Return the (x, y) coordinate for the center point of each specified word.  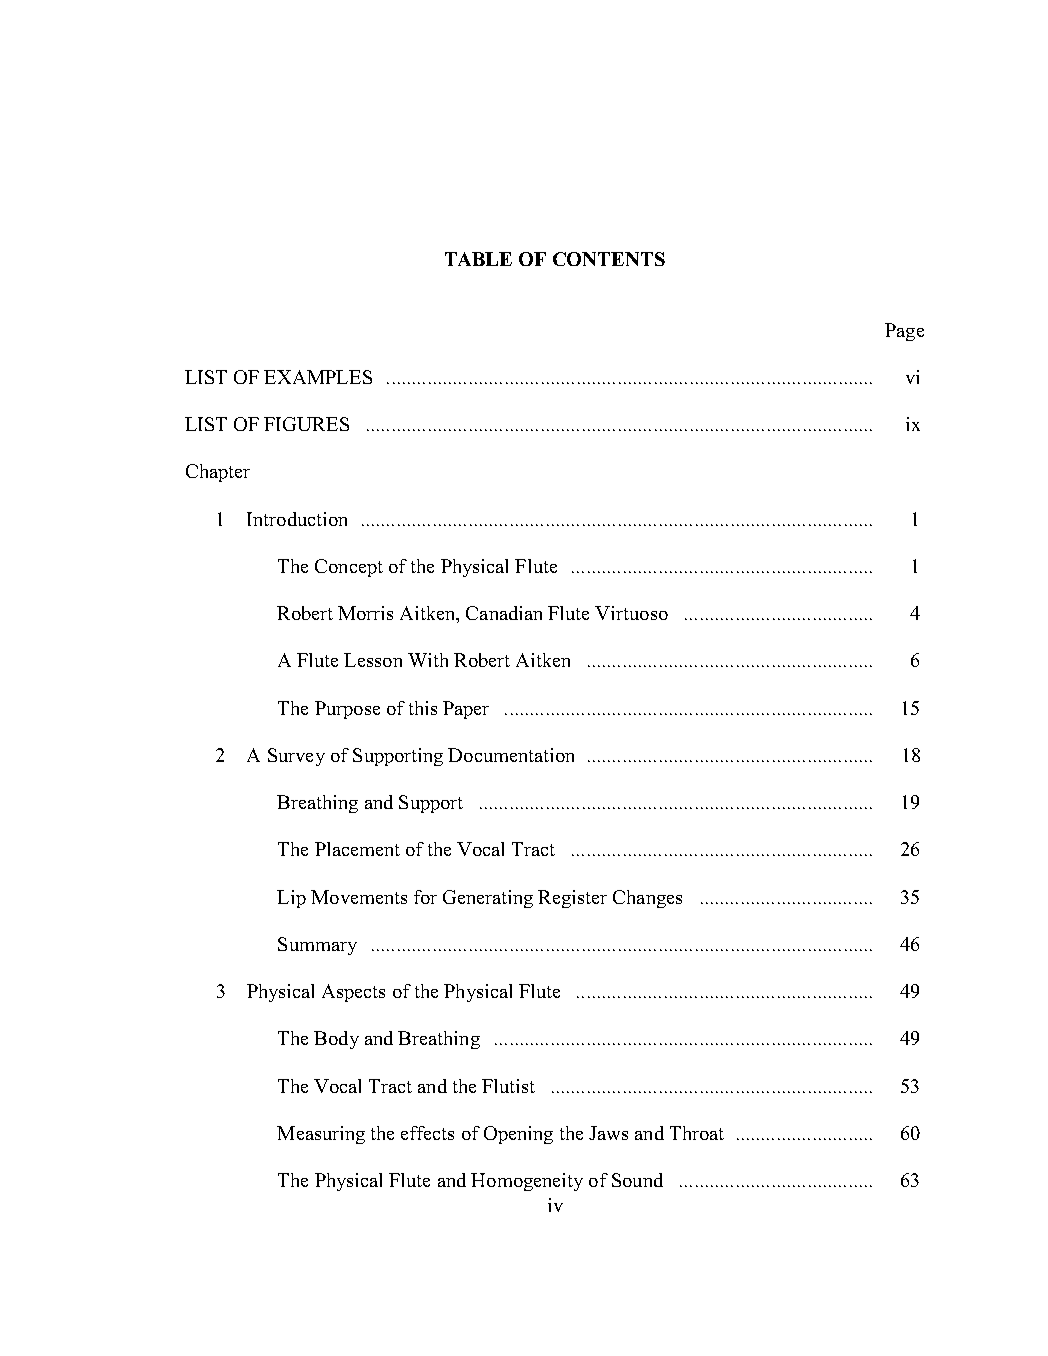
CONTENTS (609, 259)
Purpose (347, 710)
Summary (317, 946)
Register (572, 899)
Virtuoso (631, 613)
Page (904, 332)
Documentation (511, 755)
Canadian (504, 613)
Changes (647, 899)
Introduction (297, 519)
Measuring (321, 1135)
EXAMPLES (318, 377)
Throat (697, 1133)
